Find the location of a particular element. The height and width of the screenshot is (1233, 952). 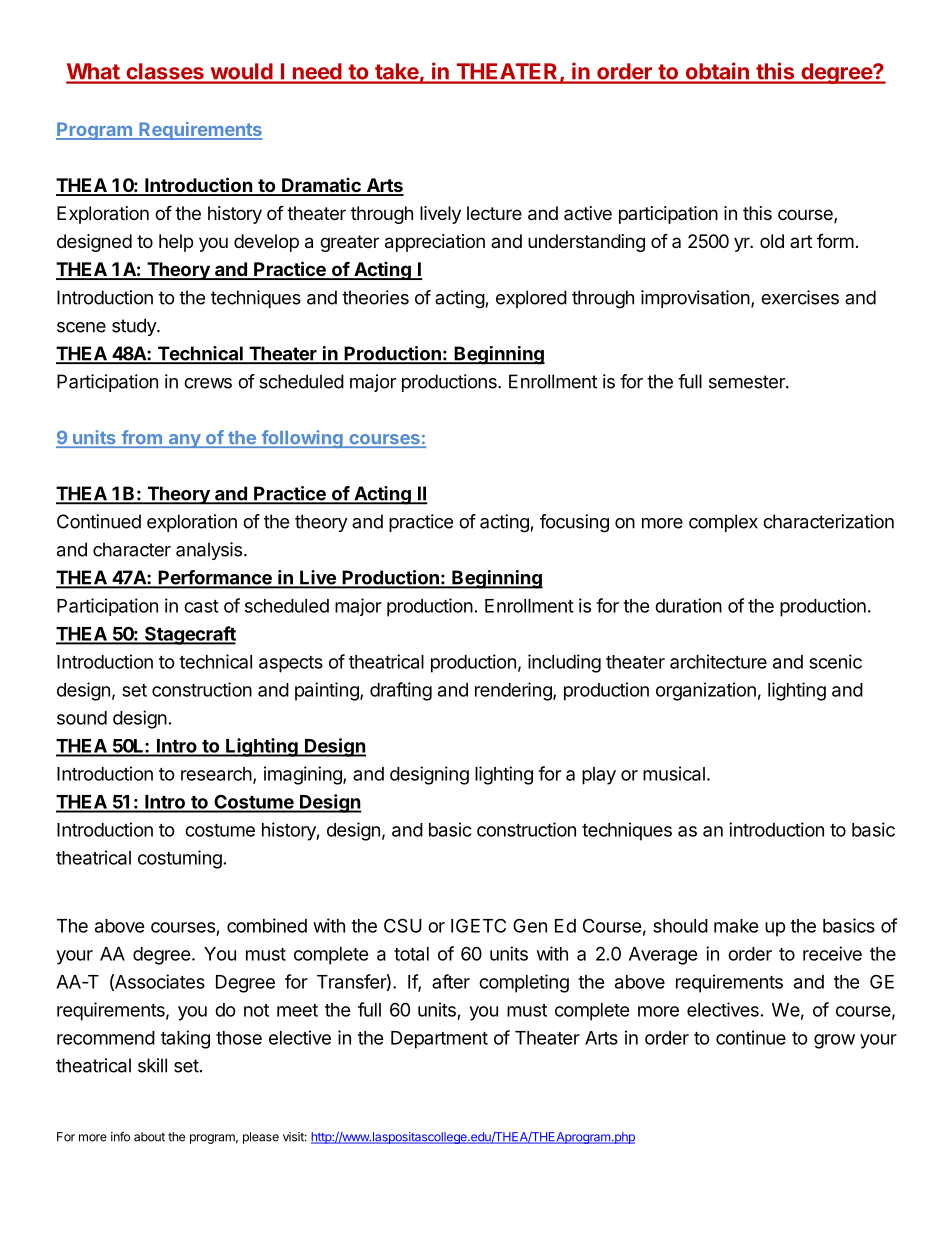

grow is located at coordinates (834, 1041).
